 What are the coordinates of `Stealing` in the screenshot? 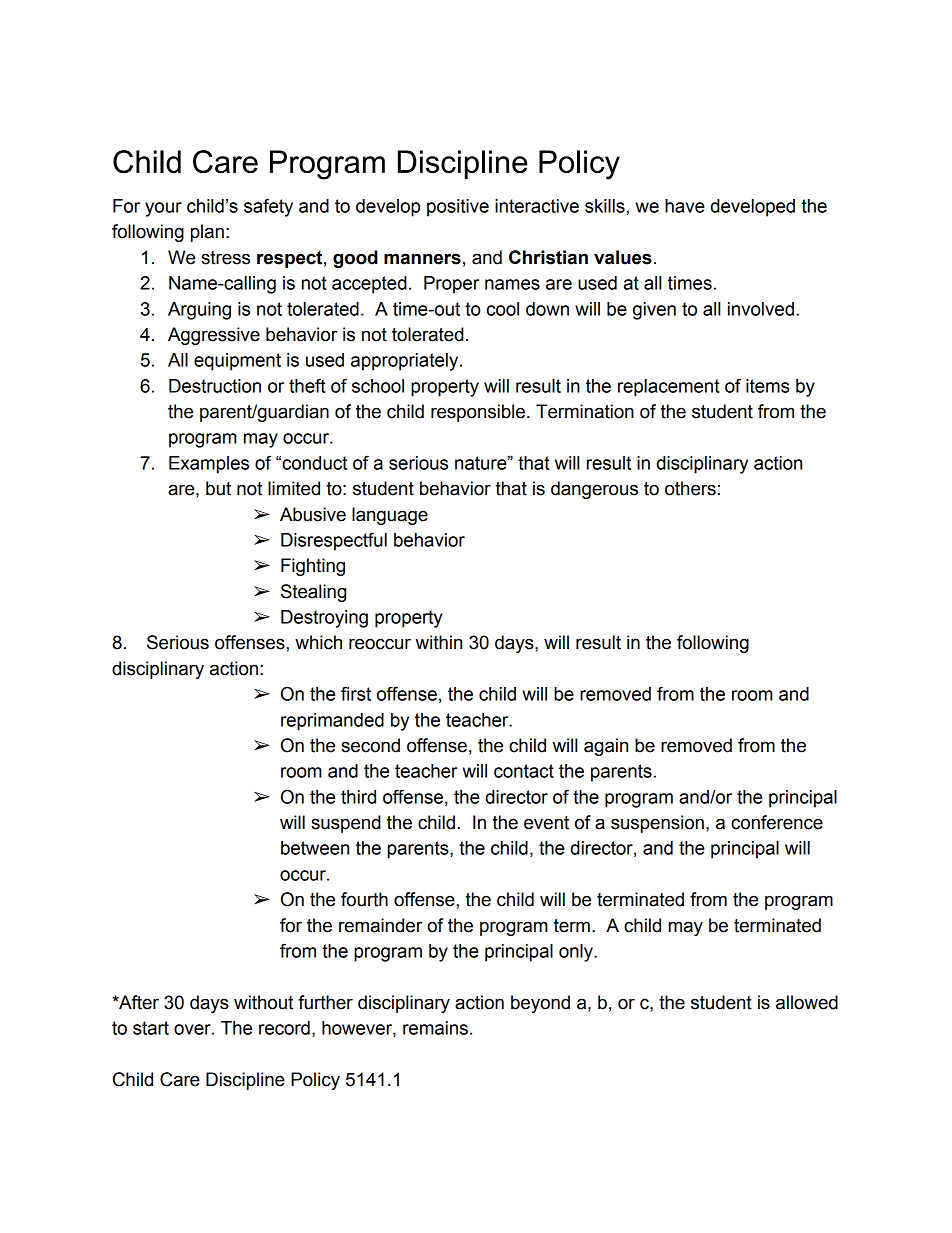 It's located at (313, 593).
